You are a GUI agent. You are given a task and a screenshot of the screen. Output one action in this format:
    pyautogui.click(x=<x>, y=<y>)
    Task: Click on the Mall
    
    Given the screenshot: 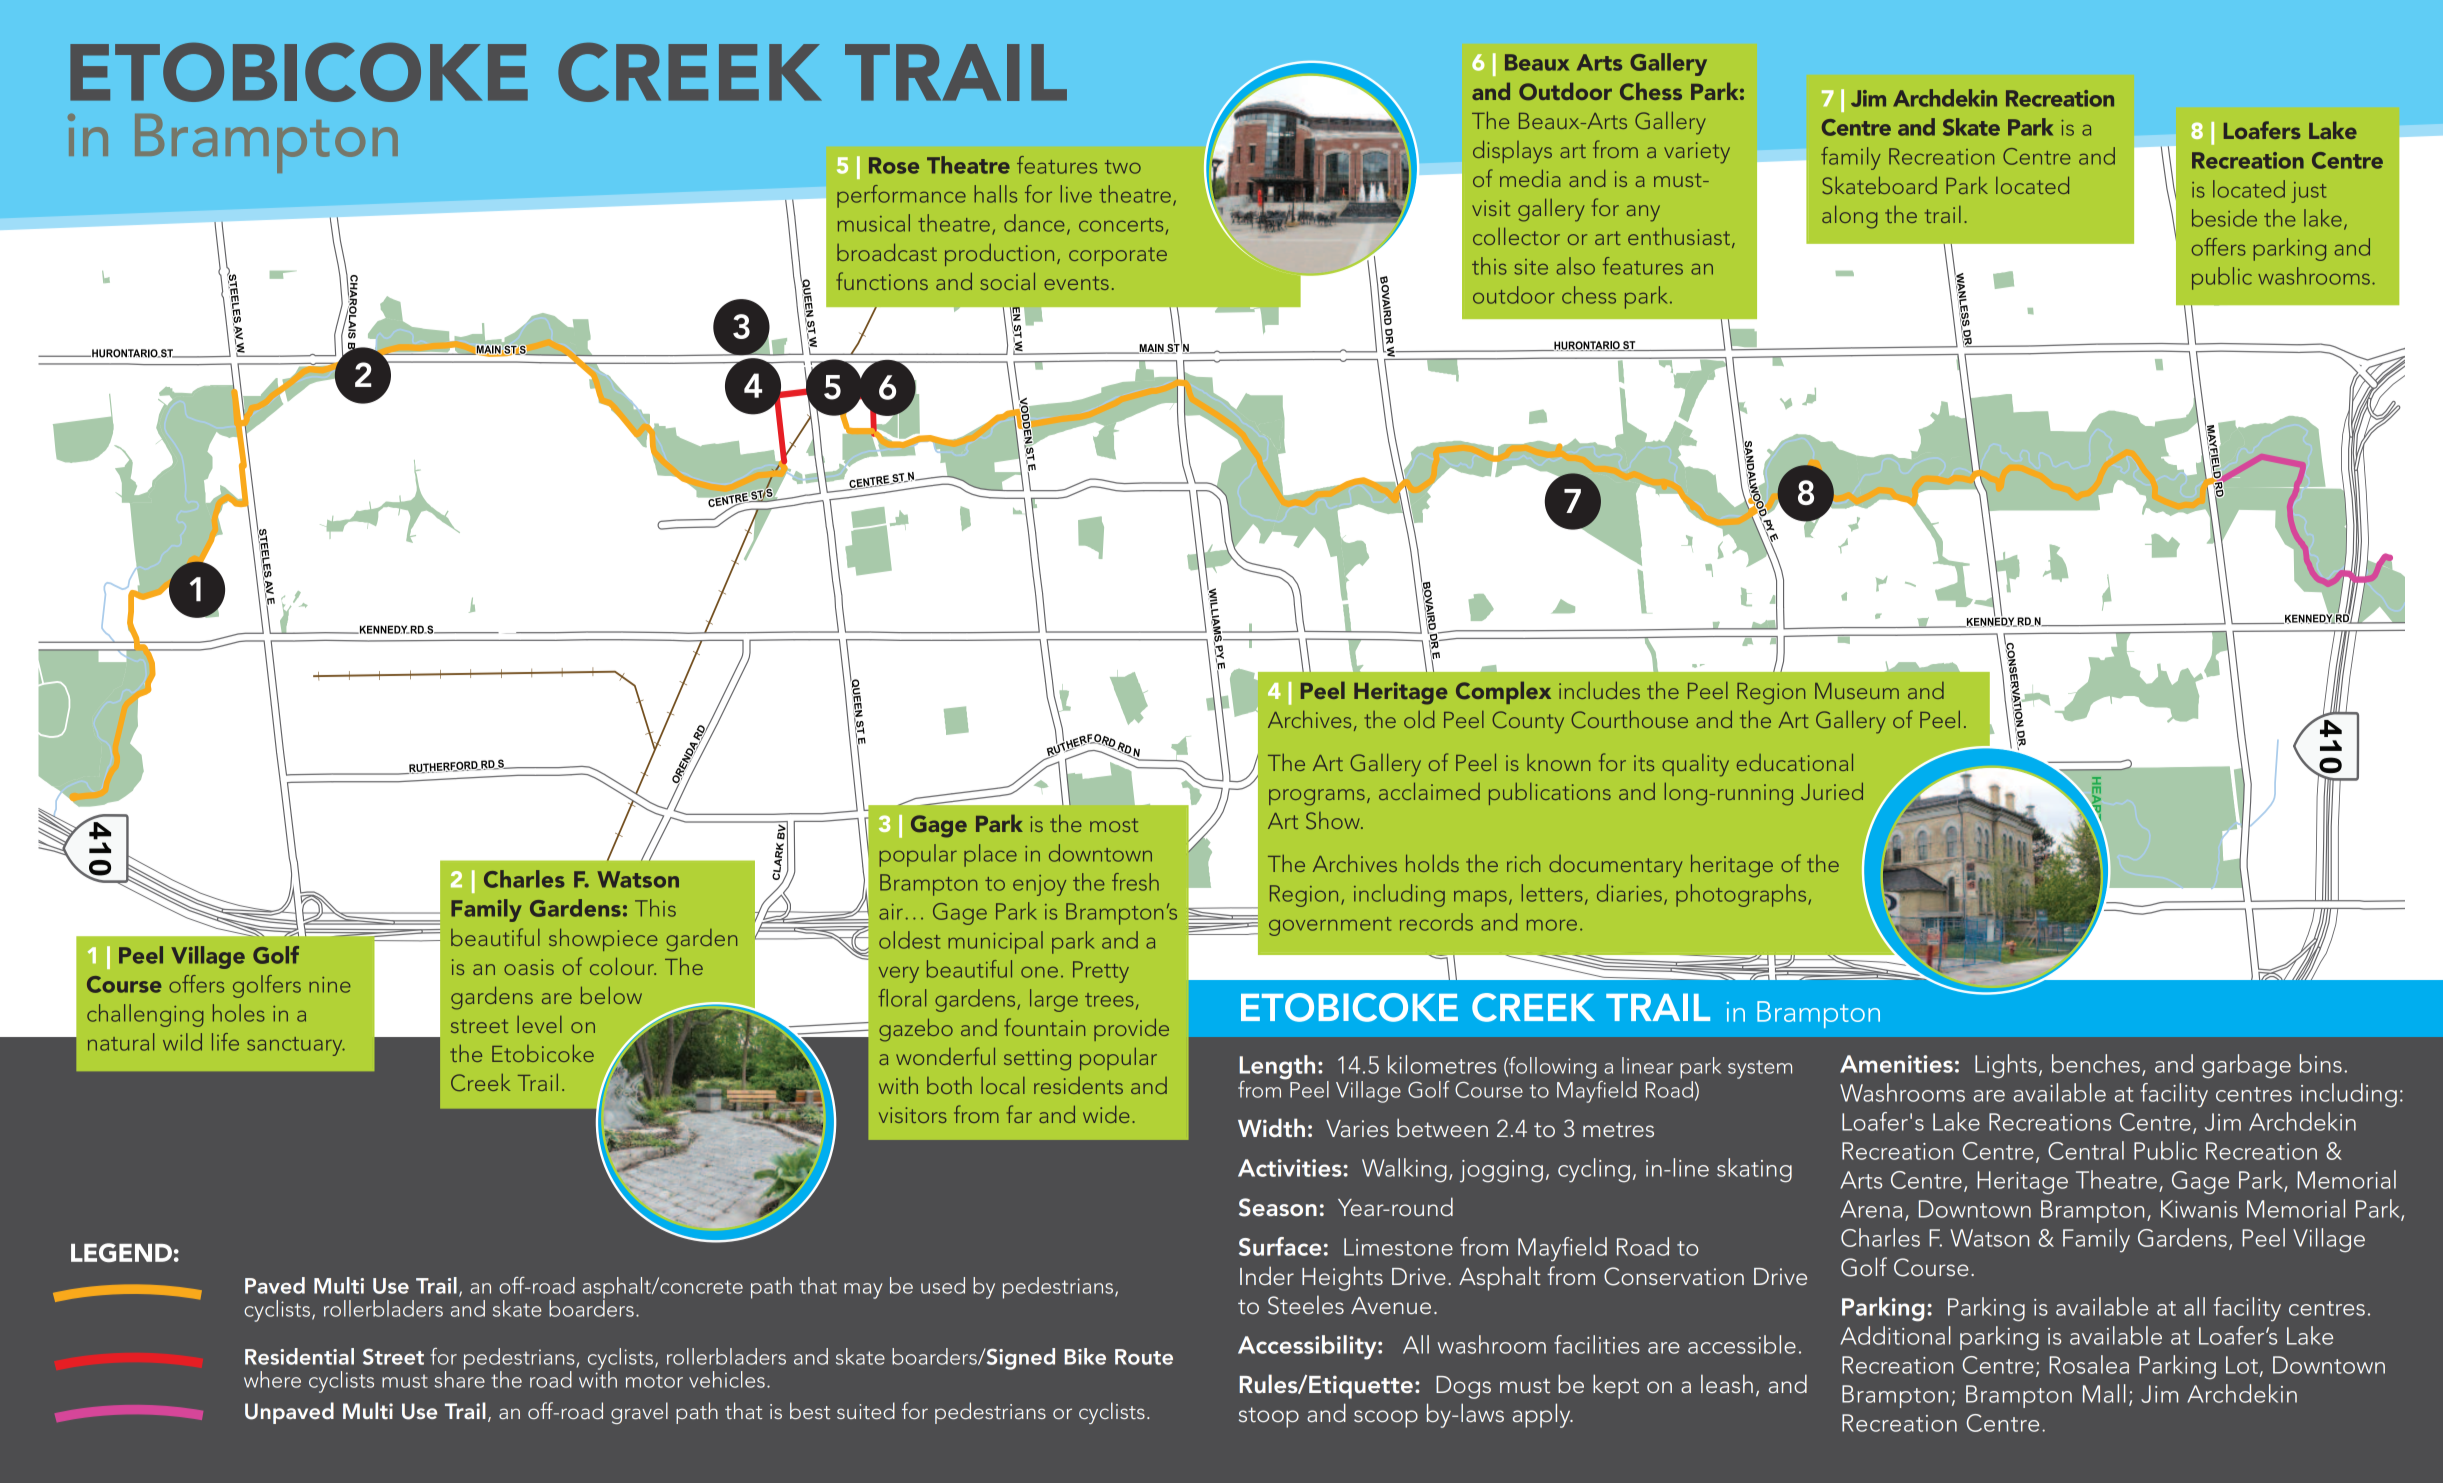 What is the action you would take?
    pyautogui.click(x=2104, y=1393)
